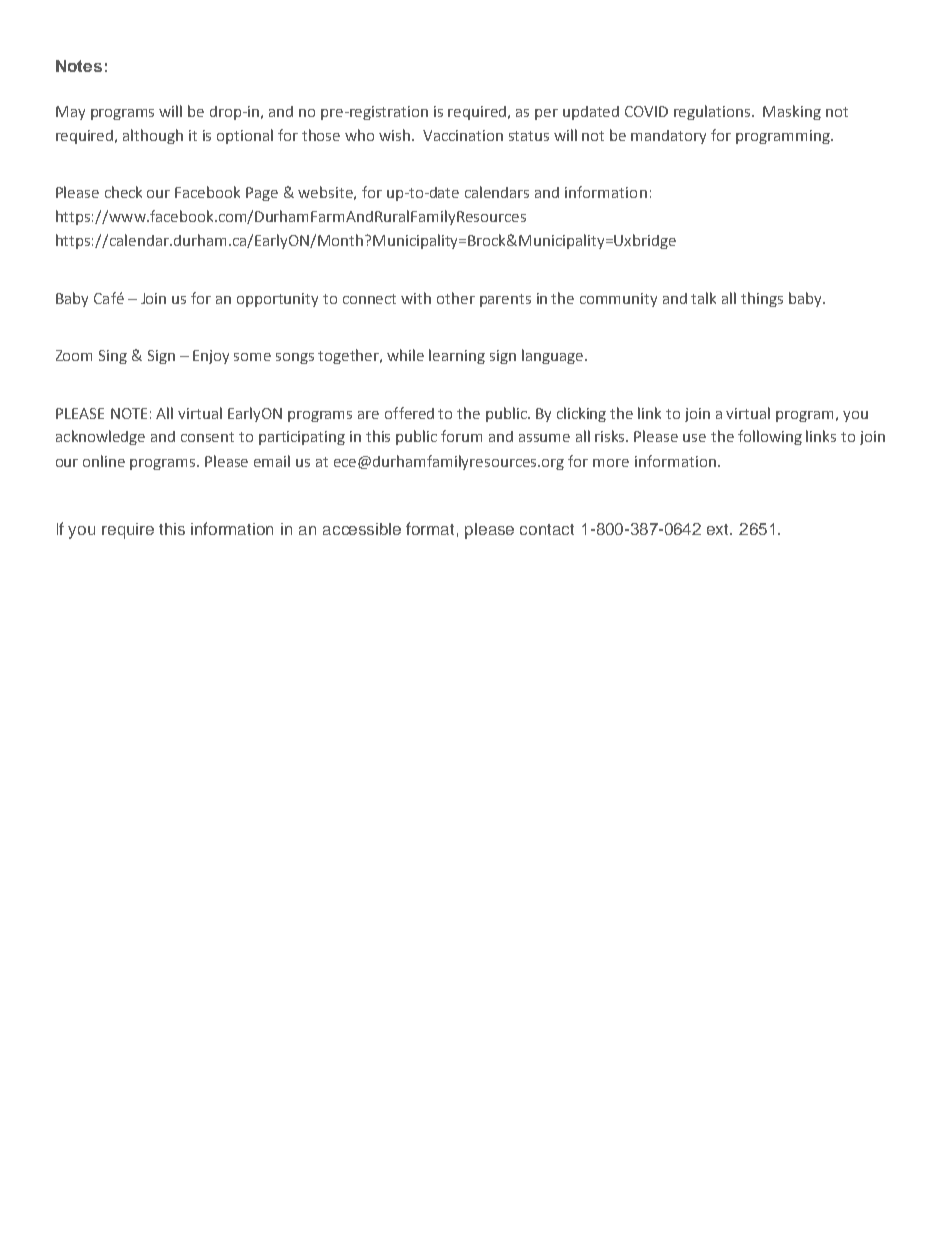  What do you see at coordinates (104, 461) in the screenshot?
I see `online` at bounding box center [104, 461].
